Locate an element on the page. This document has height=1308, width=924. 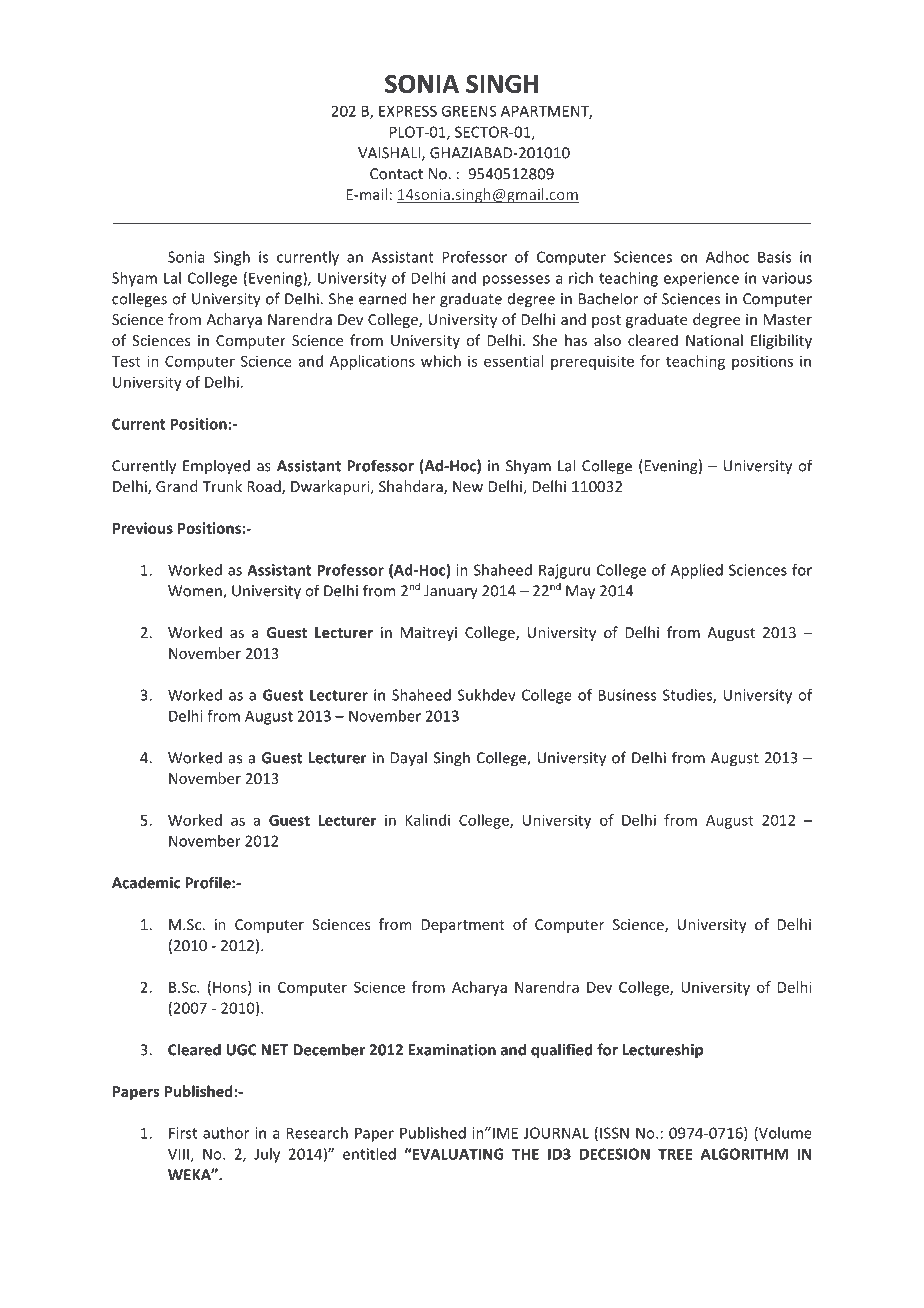
THE is located at coordinates (525, 1154).
